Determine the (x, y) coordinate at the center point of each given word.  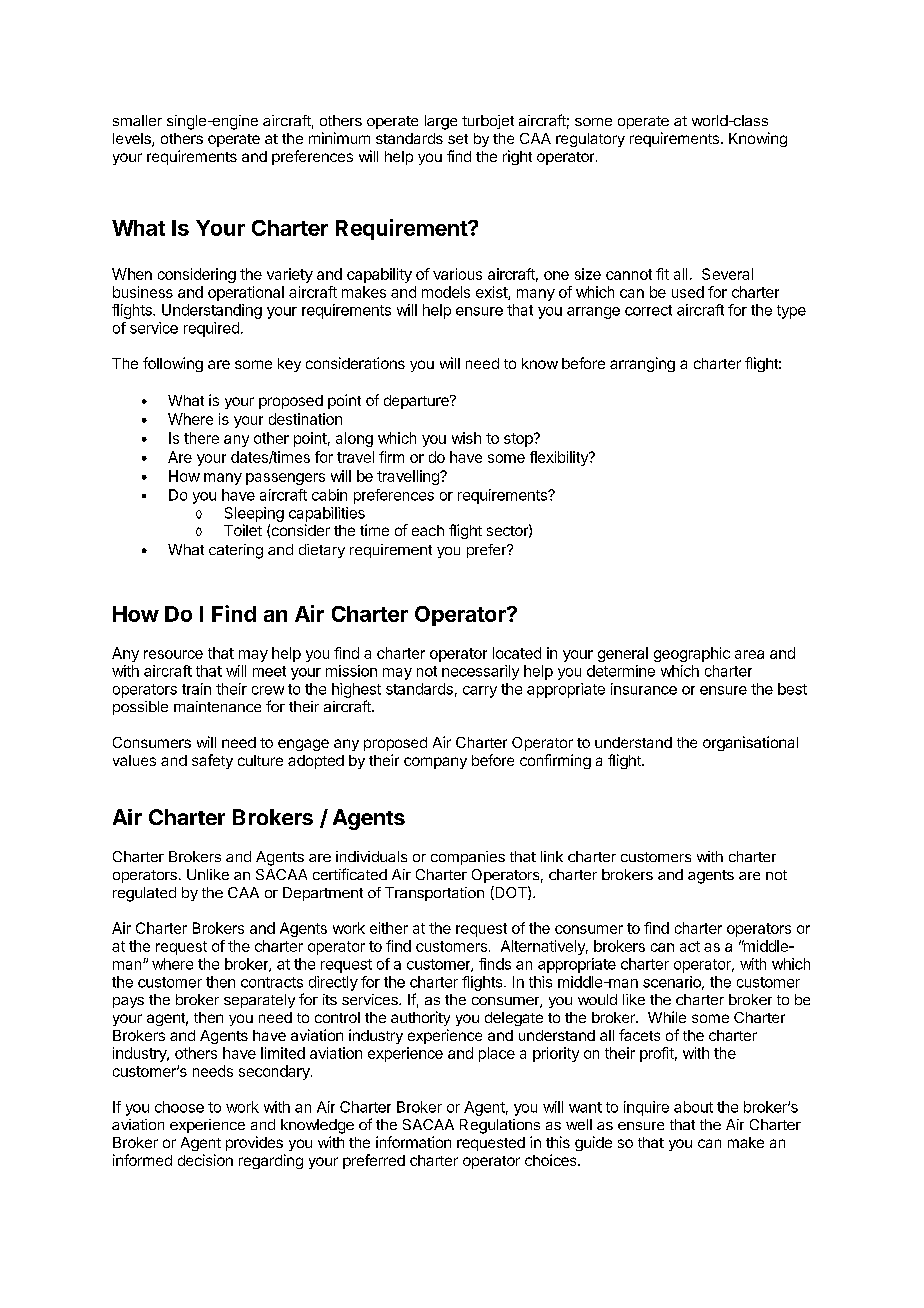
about (693, 1107)
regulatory (590, 140)
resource (173, 654)
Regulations (500, 1126)
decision (205, 1160)
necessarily (480, 672)
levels (133, 140)
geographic (692, 654)
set (458, 139)
